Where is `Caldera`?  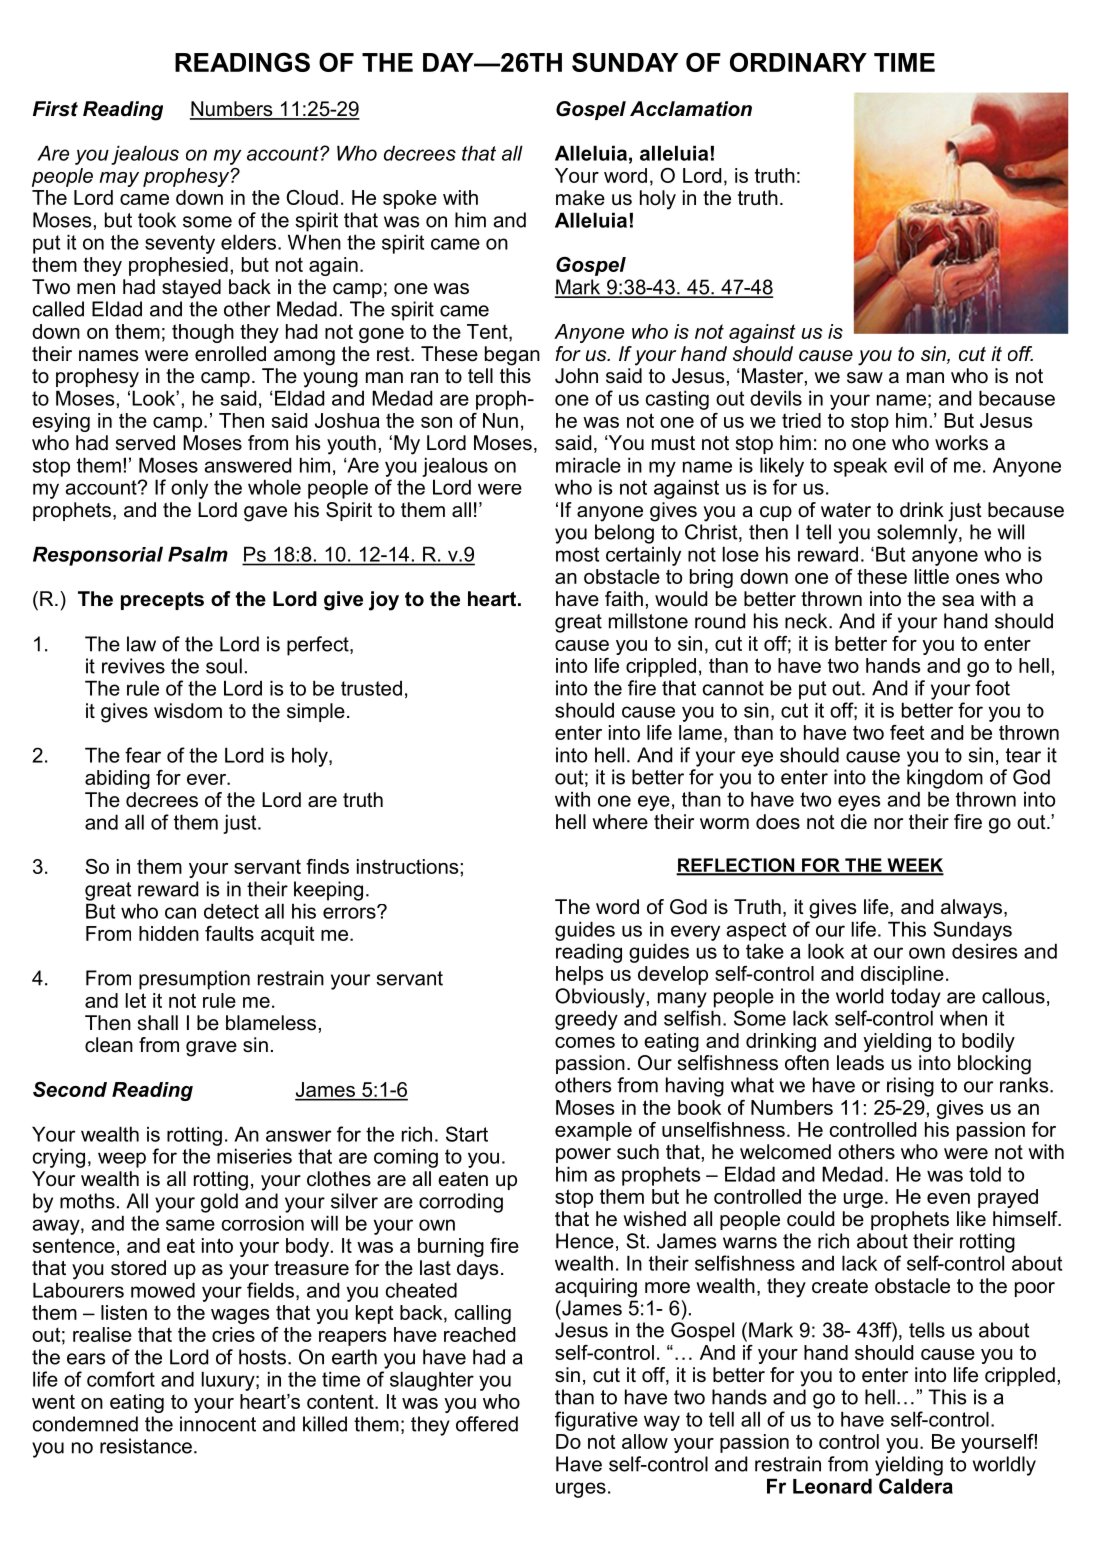
Caldera is located at coordinates (916, 1486).
